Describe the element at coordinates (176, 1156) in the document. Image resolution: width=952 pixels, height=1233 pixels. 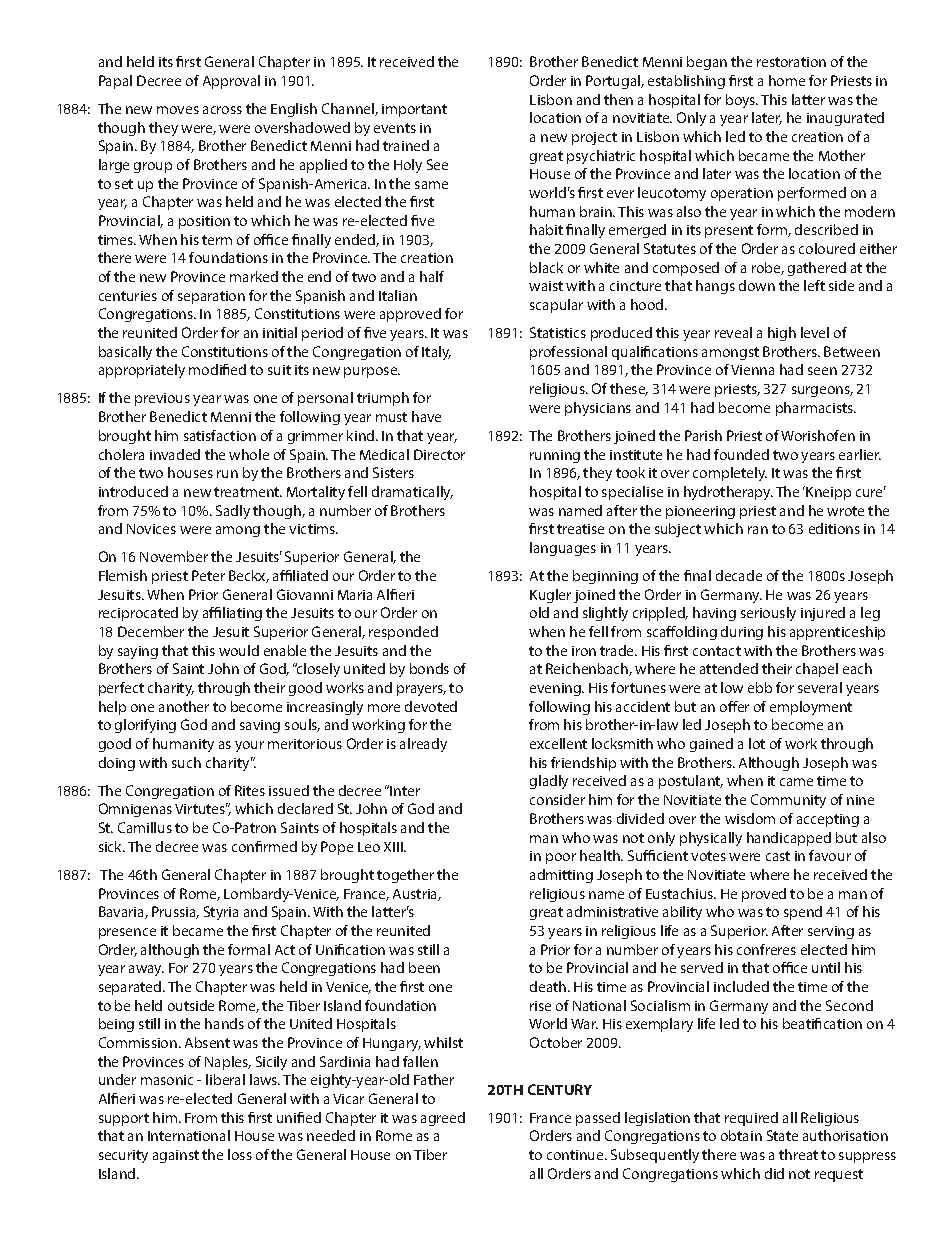
I see `against` at that location.
